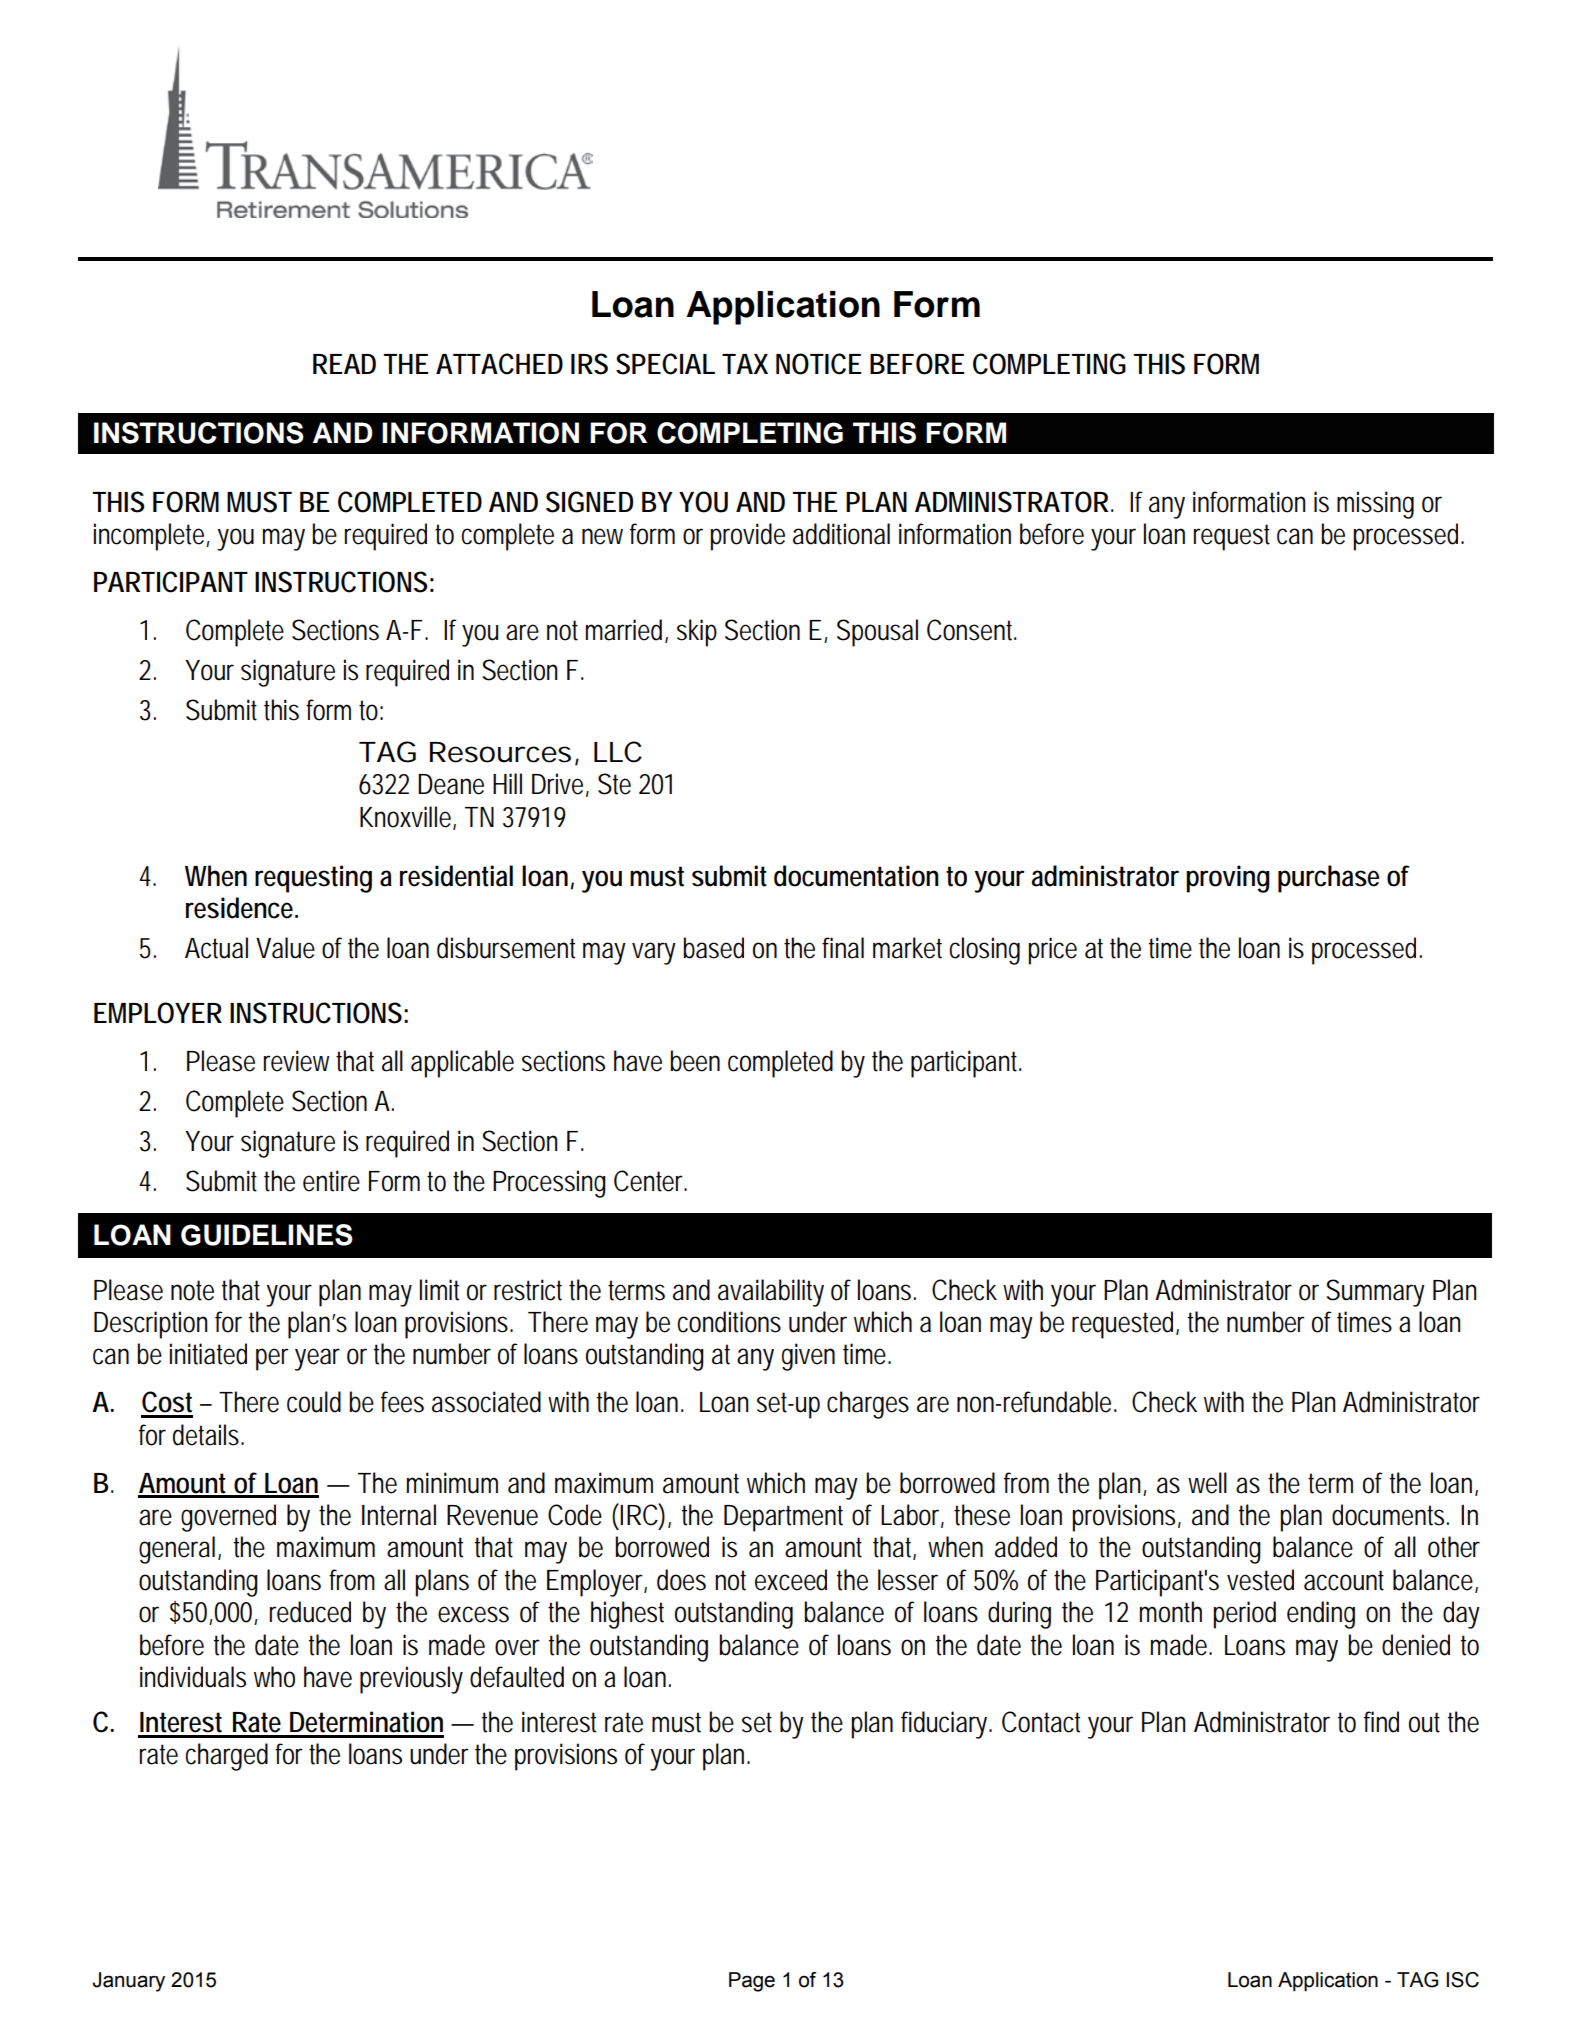 This image has width=1572, height=2034. I want to click on Center, so click(650, 1181).
